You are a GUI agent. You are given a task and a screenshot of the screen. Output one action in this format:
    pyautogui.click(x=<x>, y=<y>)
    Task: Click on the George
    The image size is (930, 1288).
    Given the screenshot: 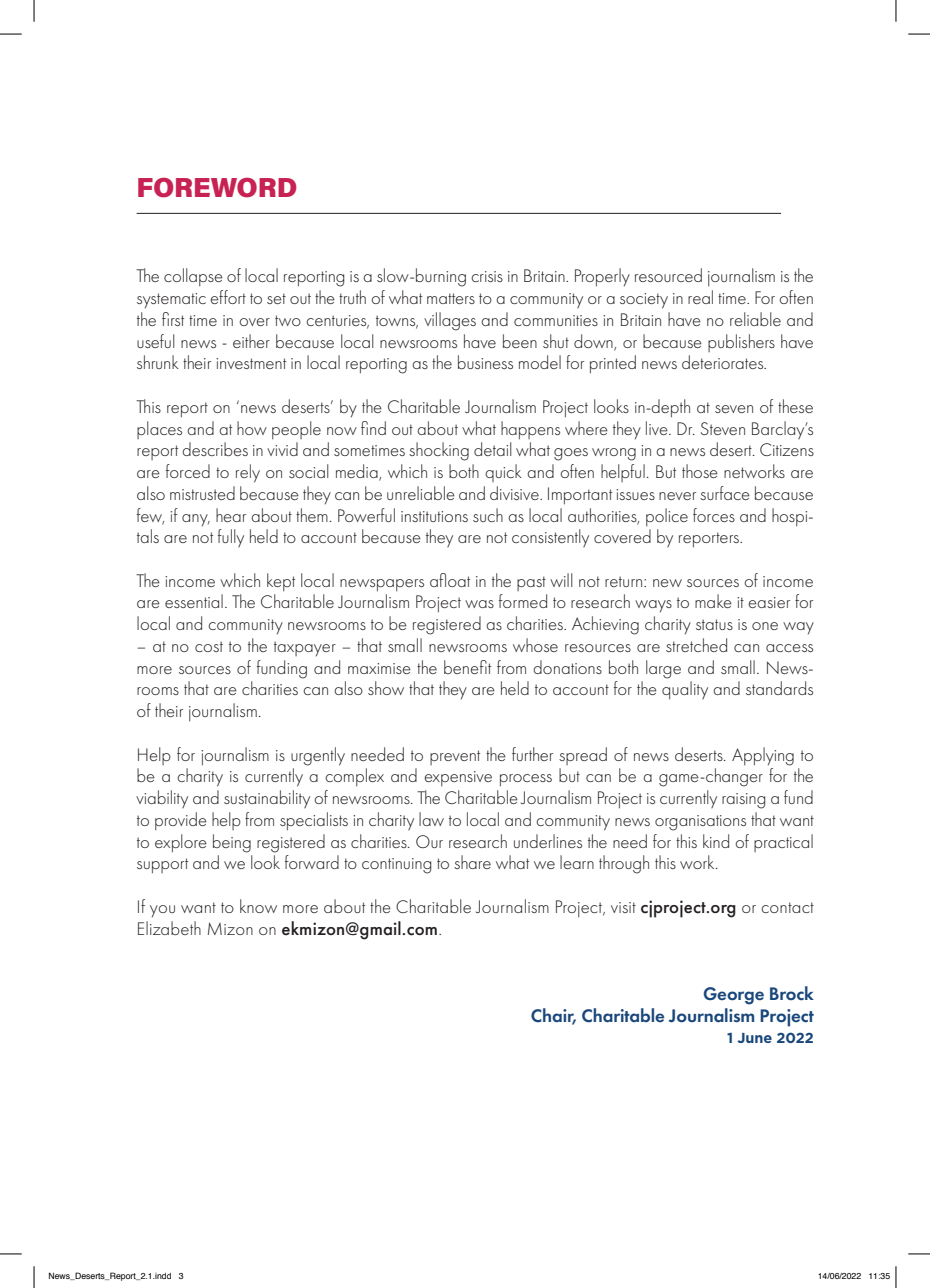 What is the action you would take?
    pyautogui.click(x=734, y=996)
